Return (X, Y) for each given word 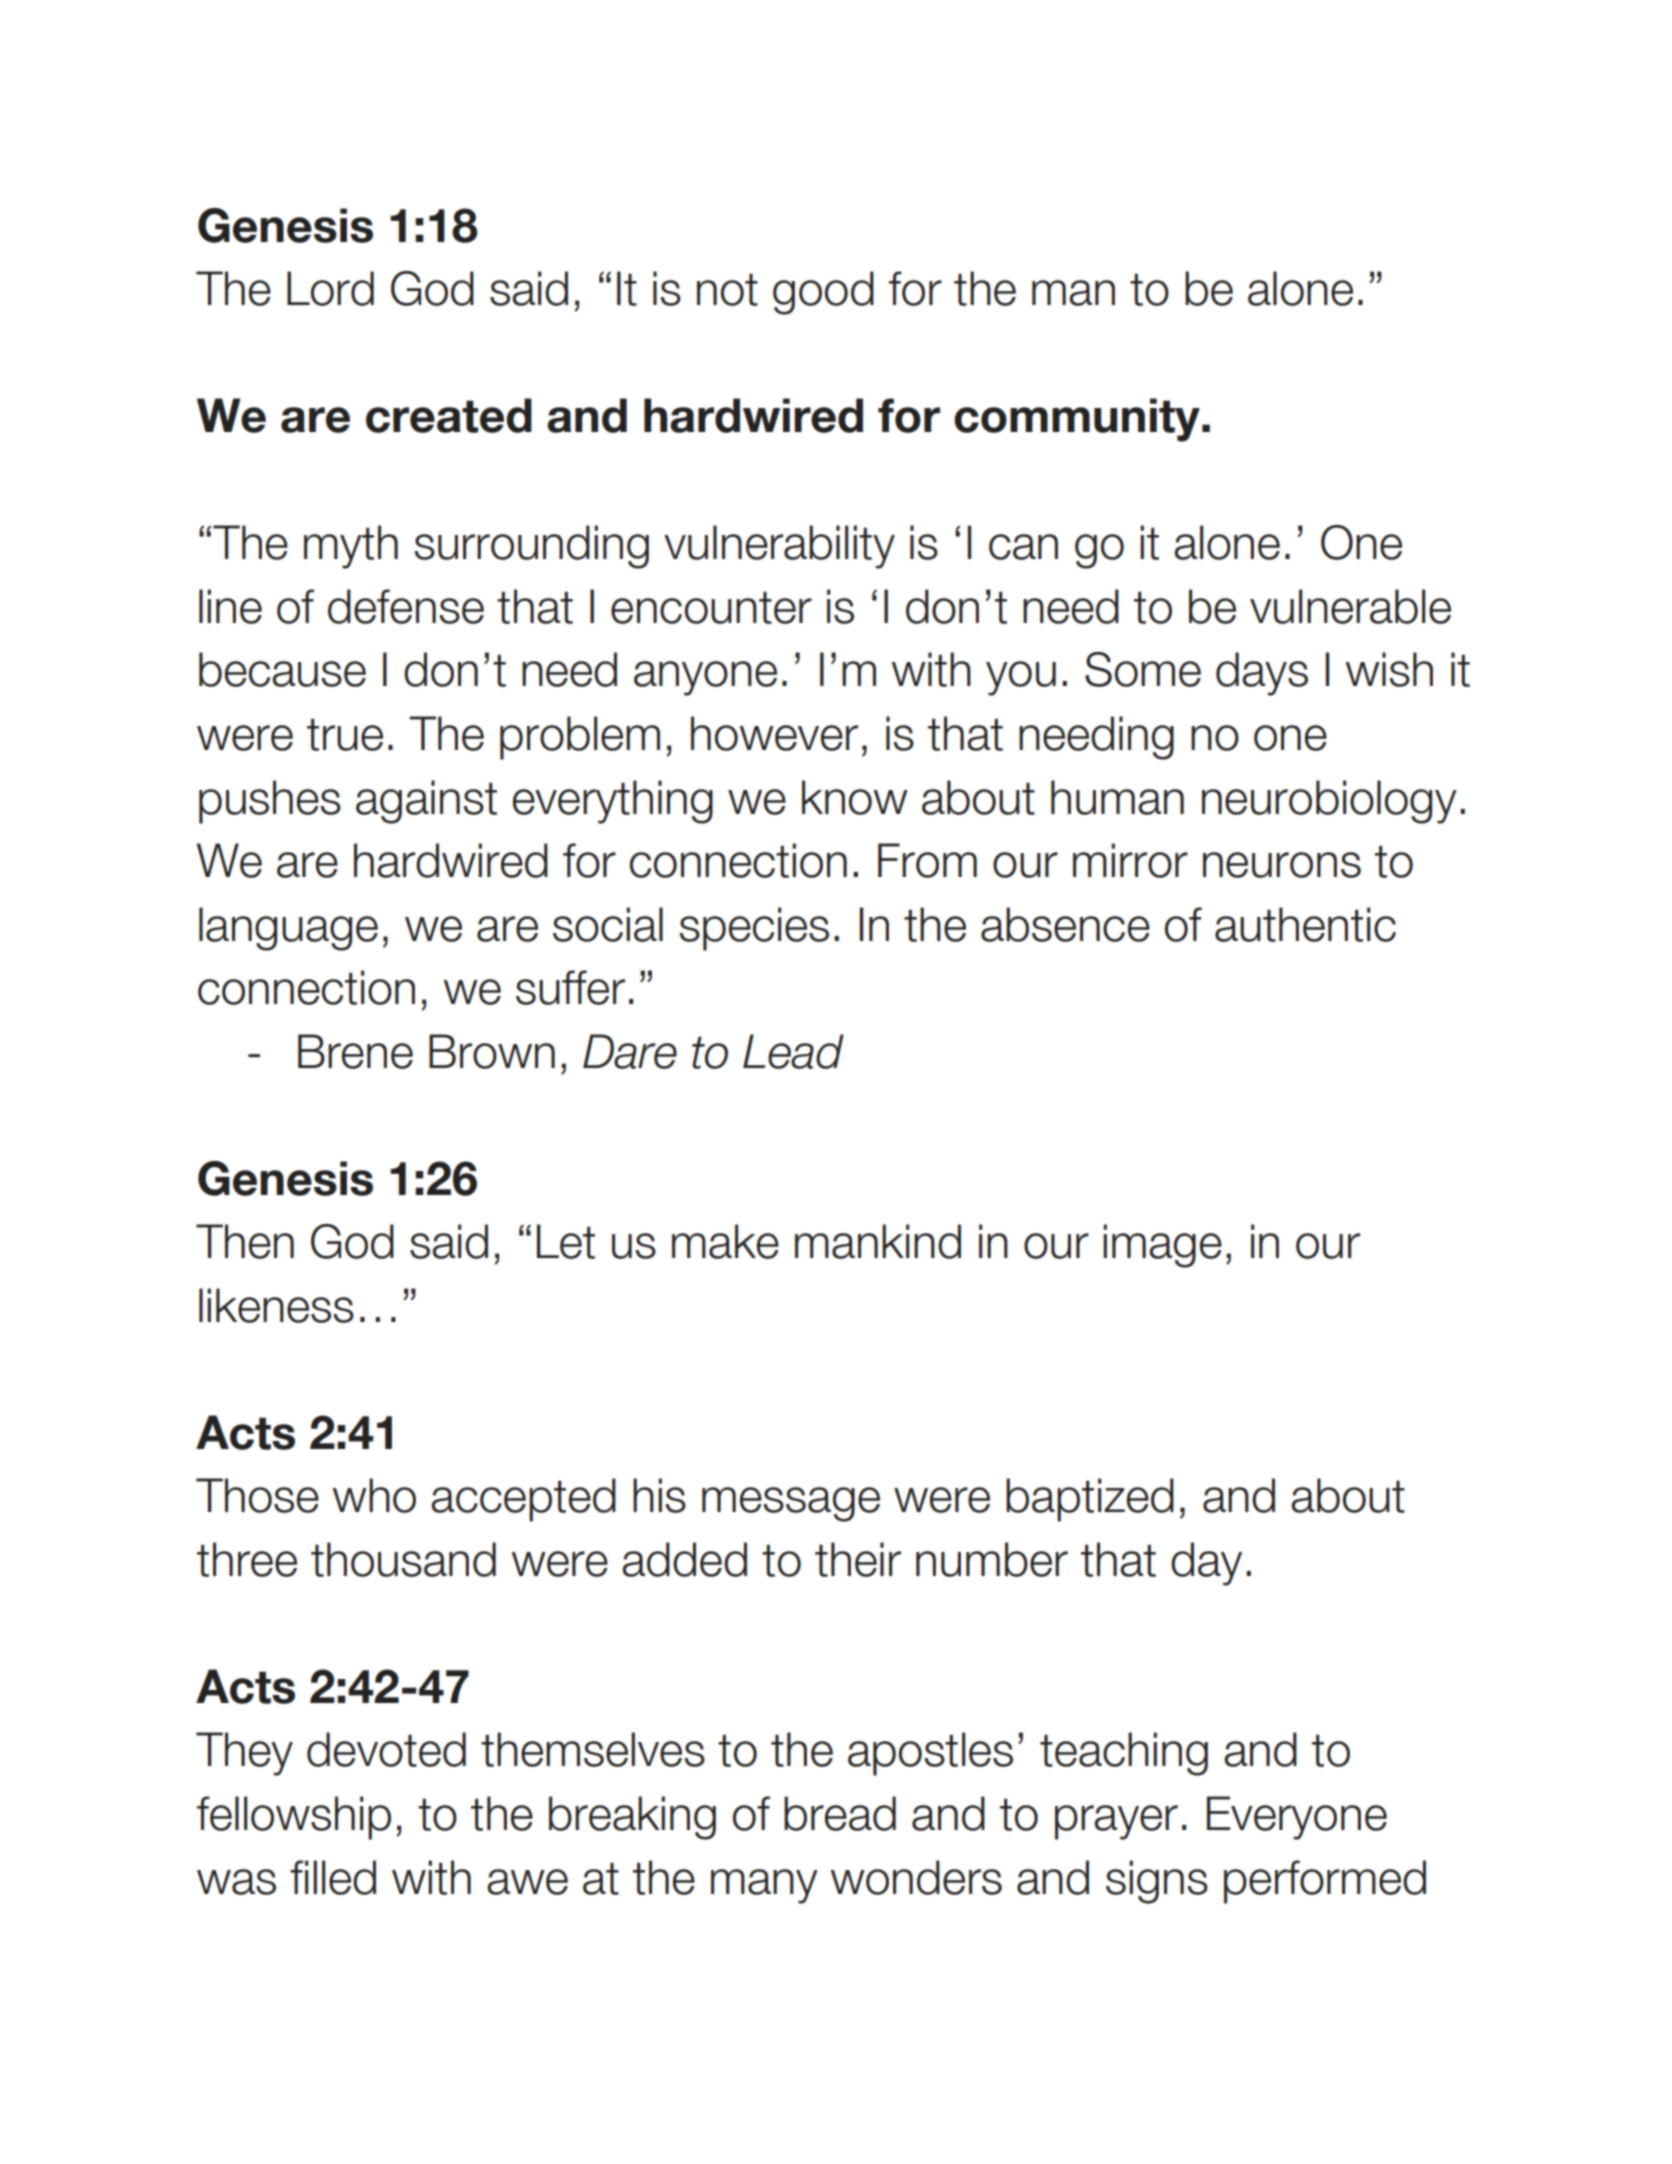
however (774, 733)
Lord (330, 288)
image (1162, 1246)
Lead (793, 1051)
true (345, 734)
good (823, 293)
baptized (1090, 1500)
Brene (355, 1051)
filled (333, 1877)
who (374, 1495)
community (1077, 420)
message (791, 1504)
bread (840, 1813)
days (1262, 674)
